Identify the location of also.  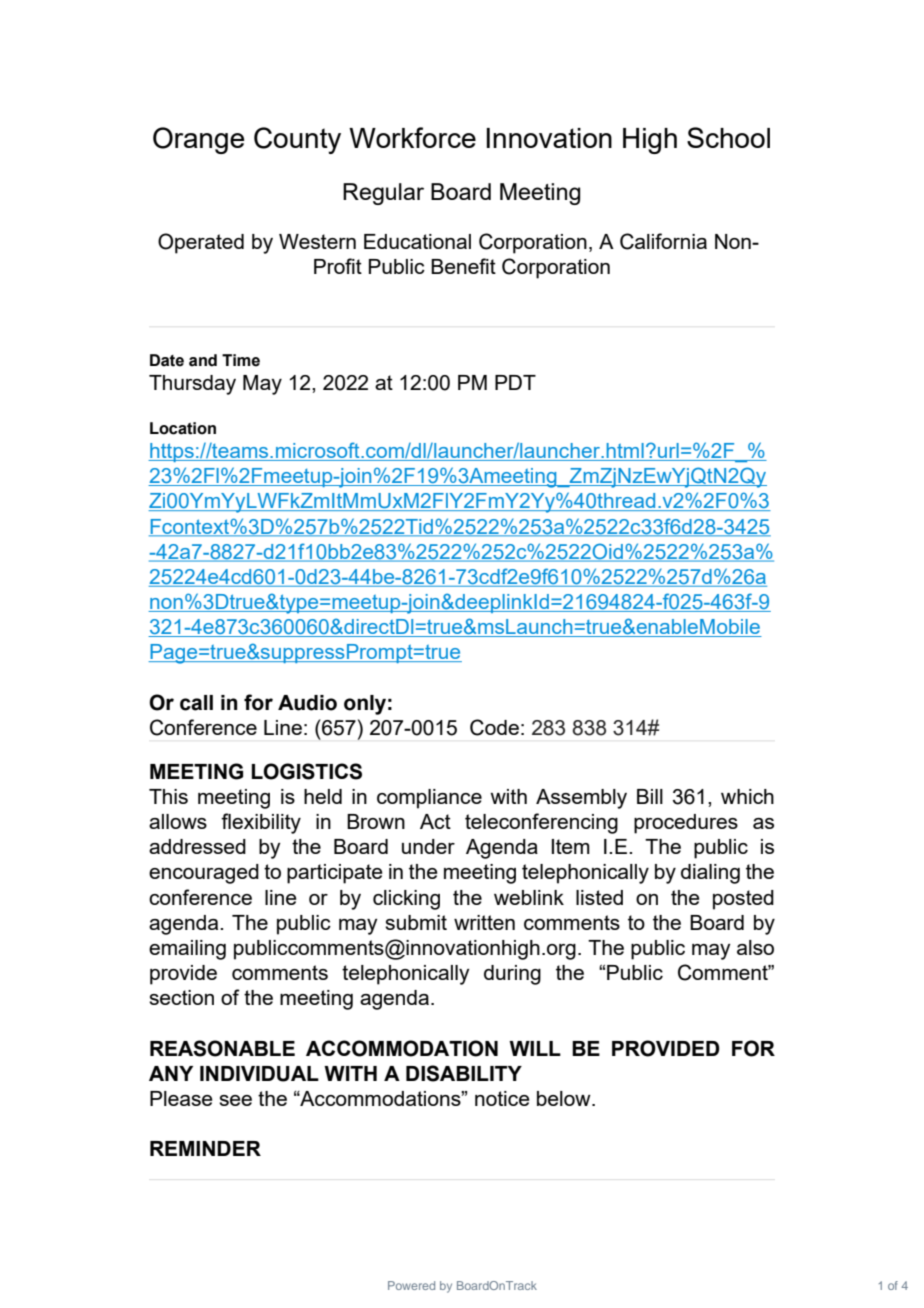
(755, 947).
